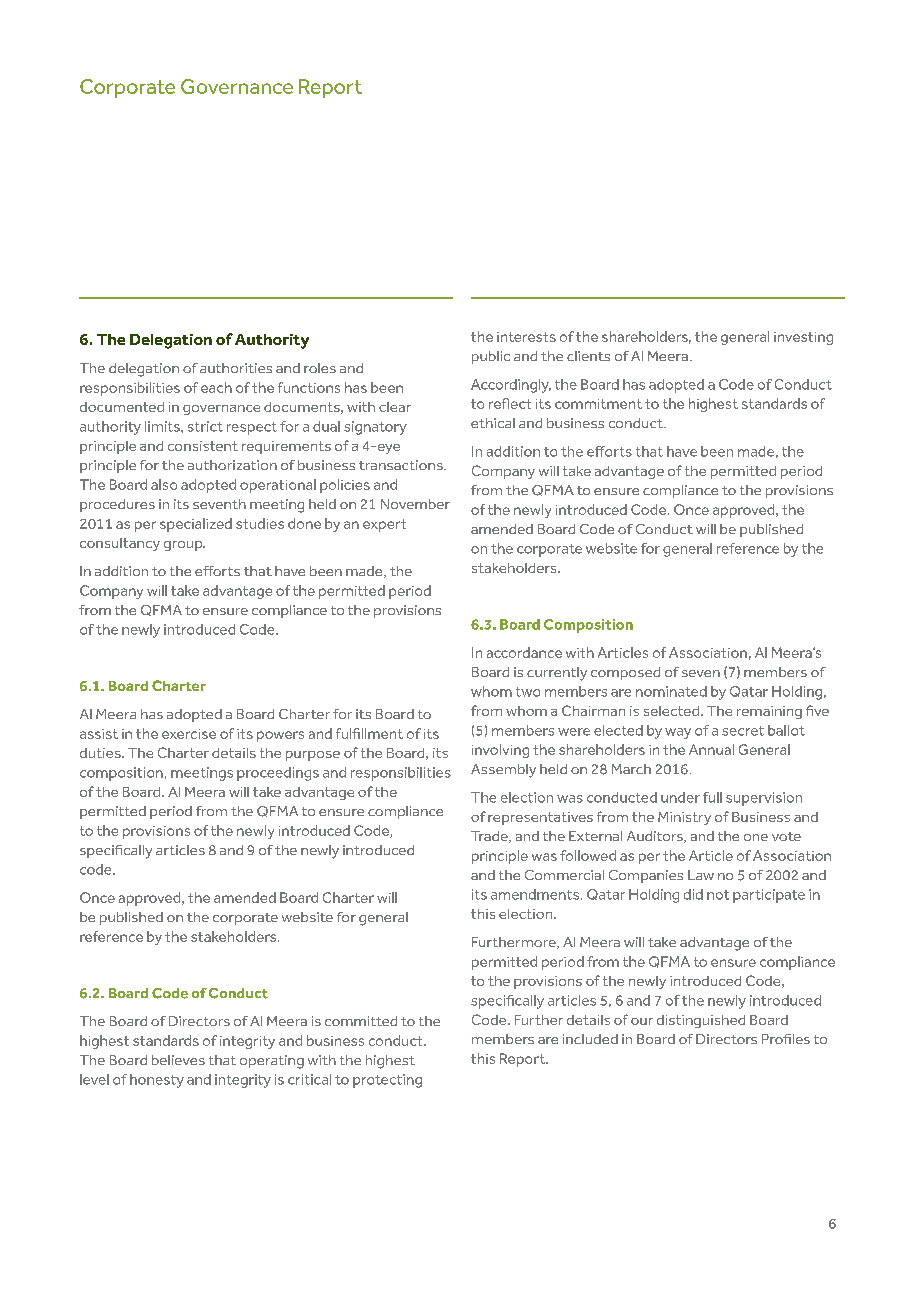  Describe the element at coordinates (803, 338) in the screenshot. I see `investing` at that location.
